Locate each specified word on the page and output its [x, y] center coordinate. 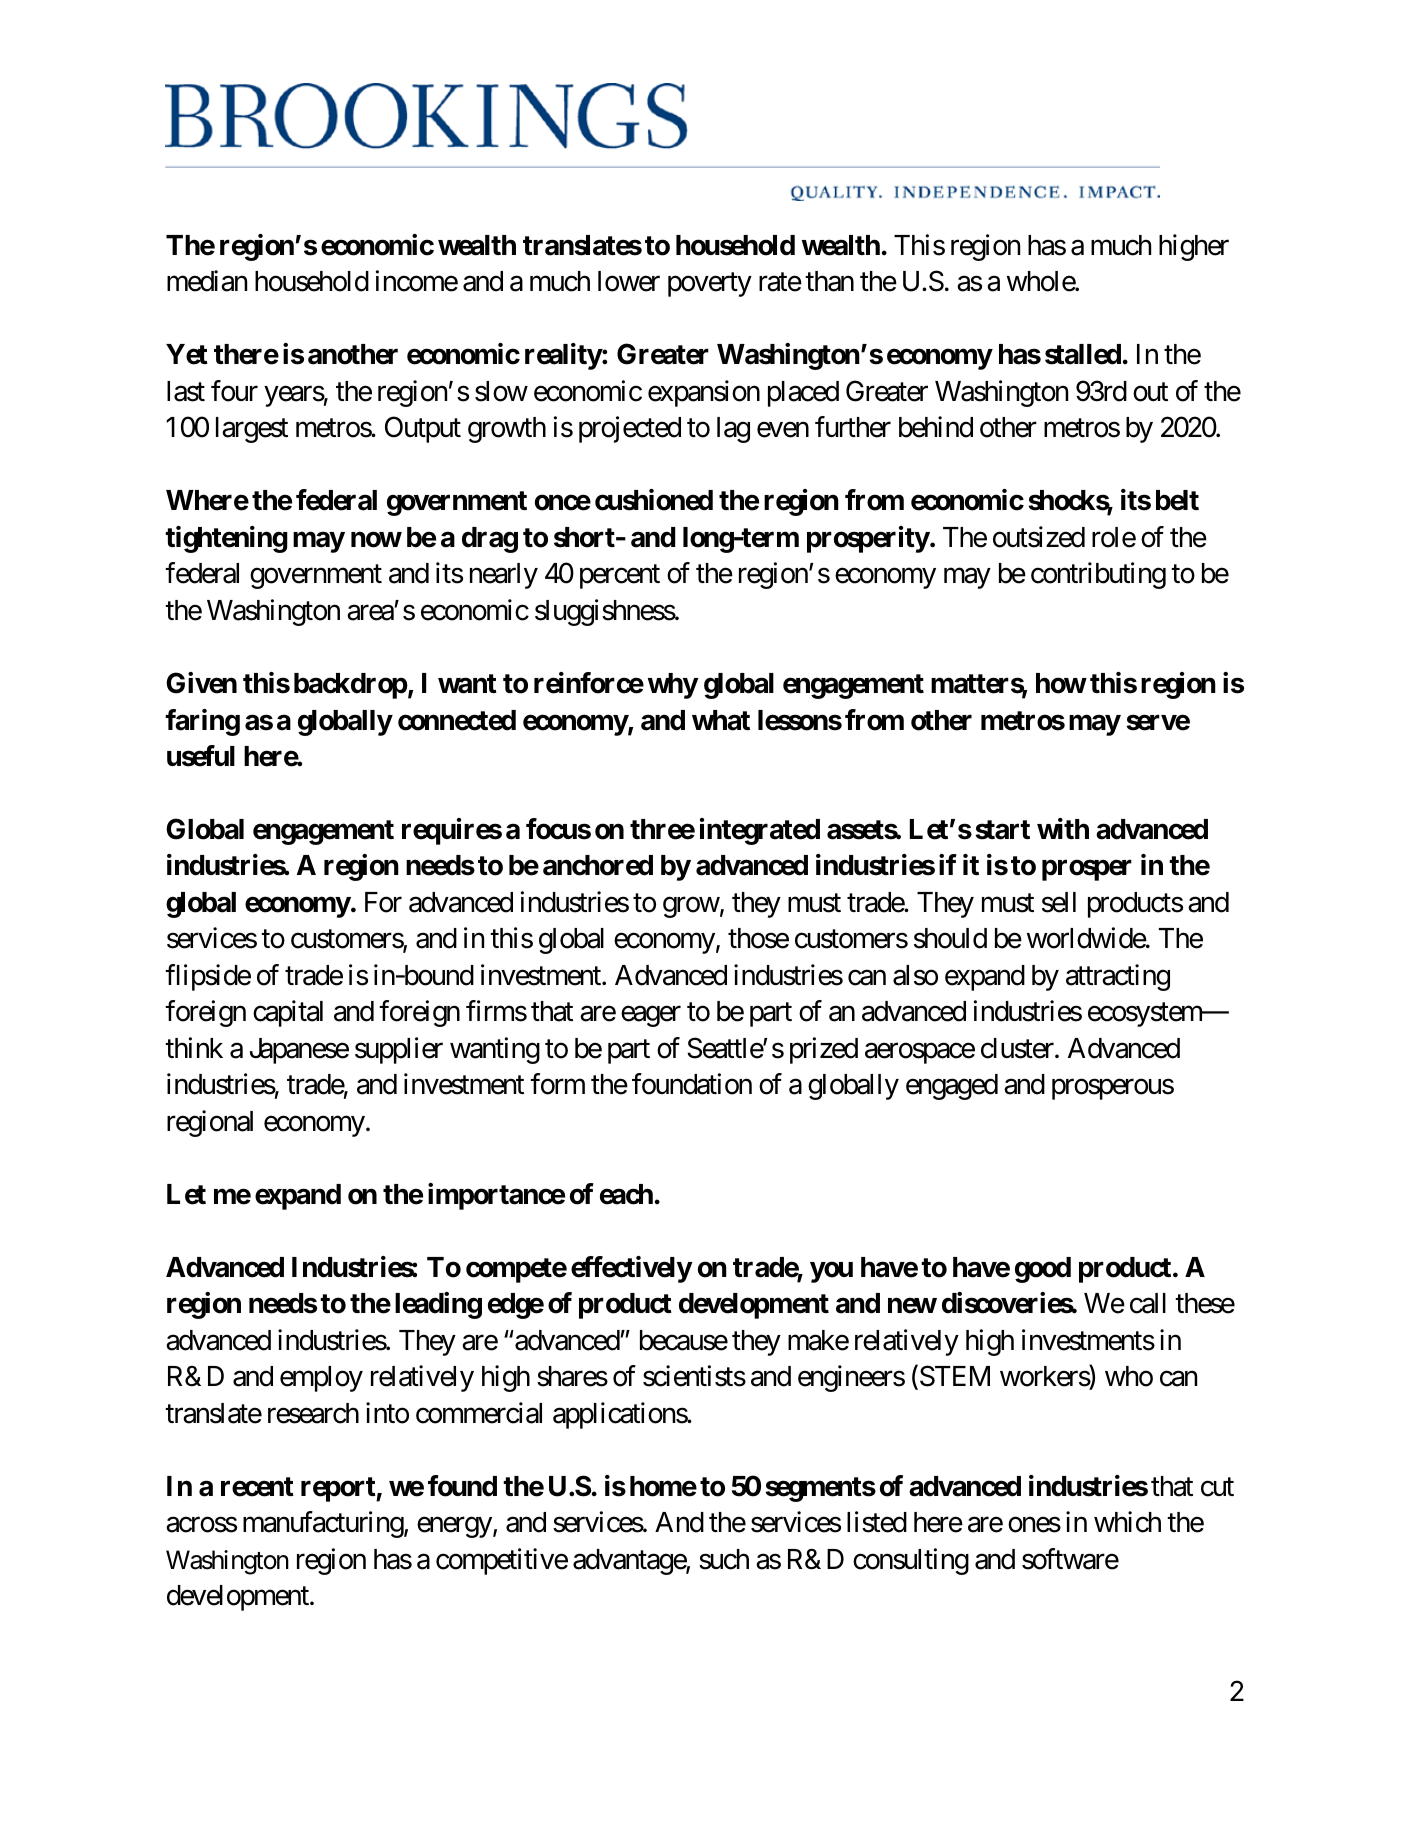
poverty [710, 285]
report [339, 1489]
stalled [1083, 354]
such [724, 1559]
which [1127, 1522]
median [207, 281]
